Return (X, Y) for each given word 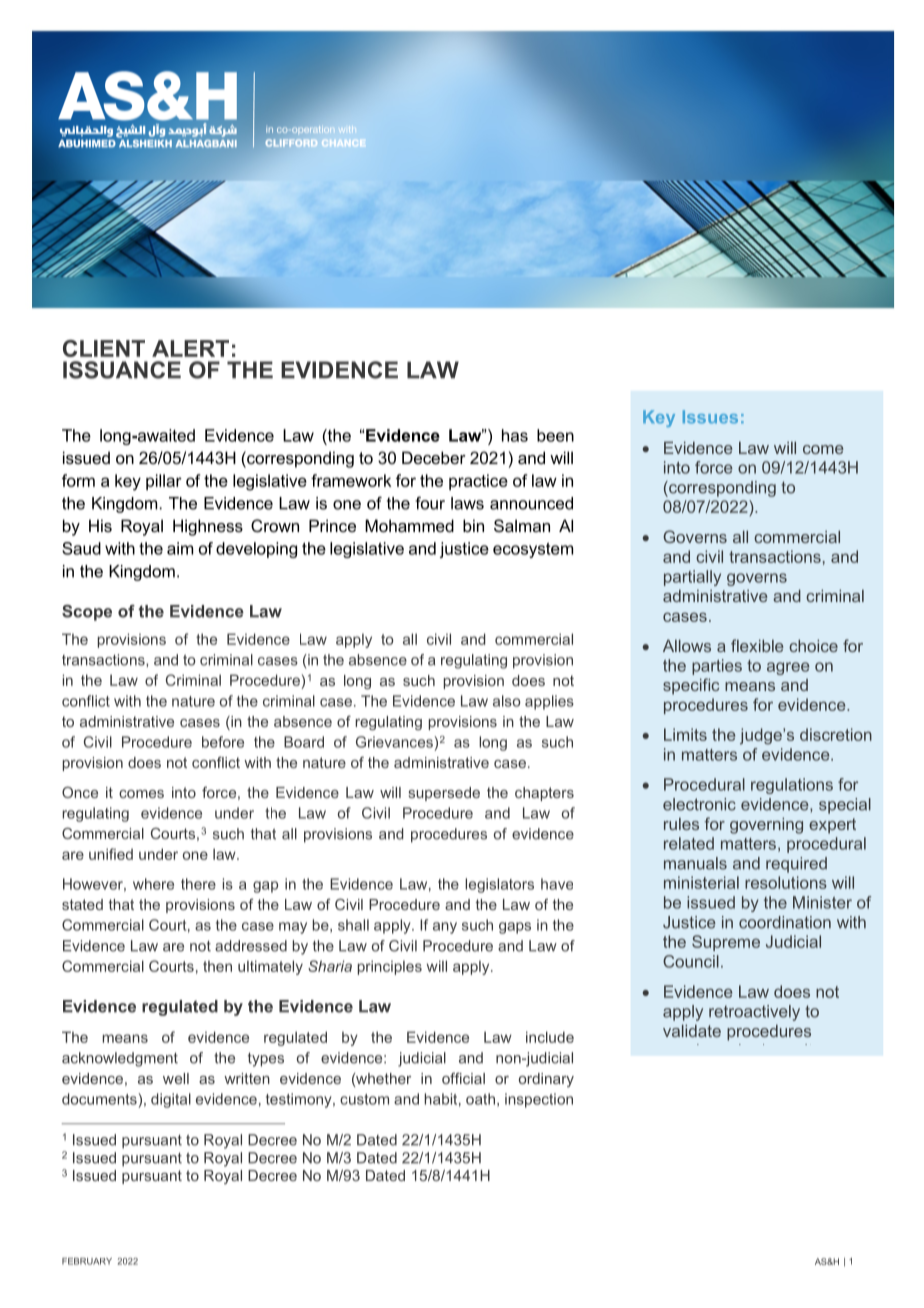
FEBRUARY (87, 1261)
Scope (87, 613)
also (507, 701)
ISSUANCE (122, 370)
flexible (757, 645)
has (515, 435)
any (445, 928)
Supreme (726, 943)
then (217, 966)
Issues (710, 417)
